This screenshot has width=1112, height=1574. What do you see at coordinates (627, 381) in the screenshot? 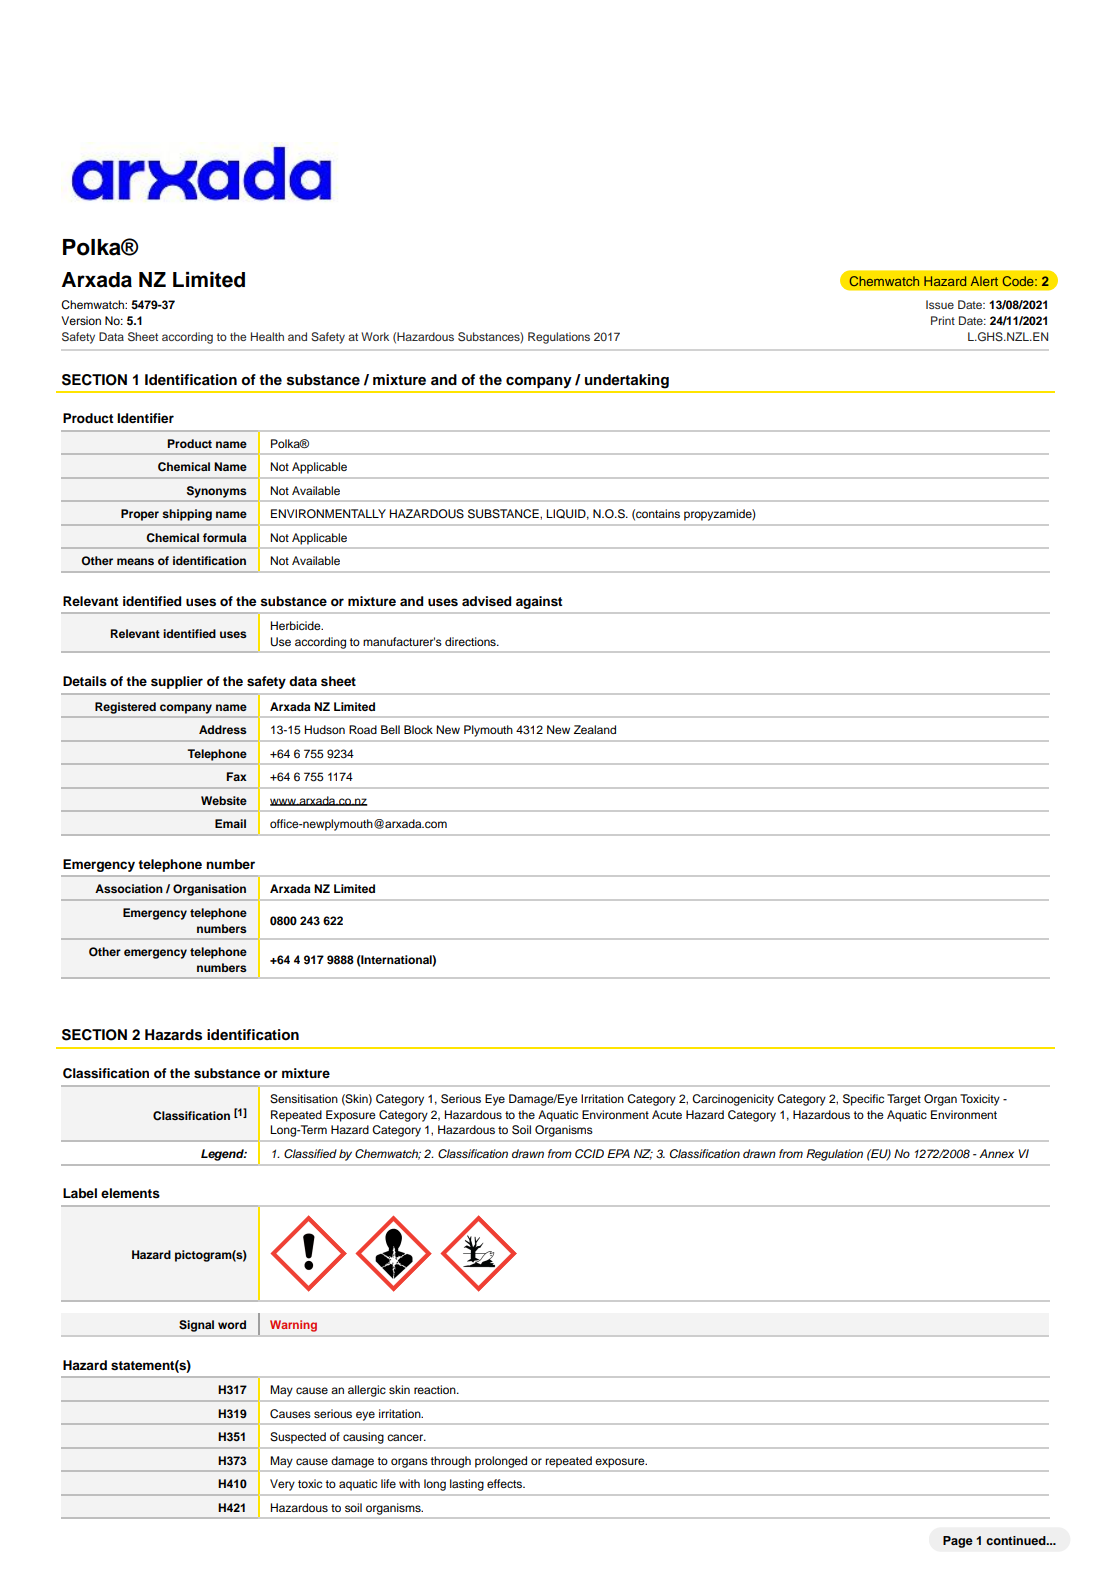
I see `undertaking` at bounding box center [627, 381].
